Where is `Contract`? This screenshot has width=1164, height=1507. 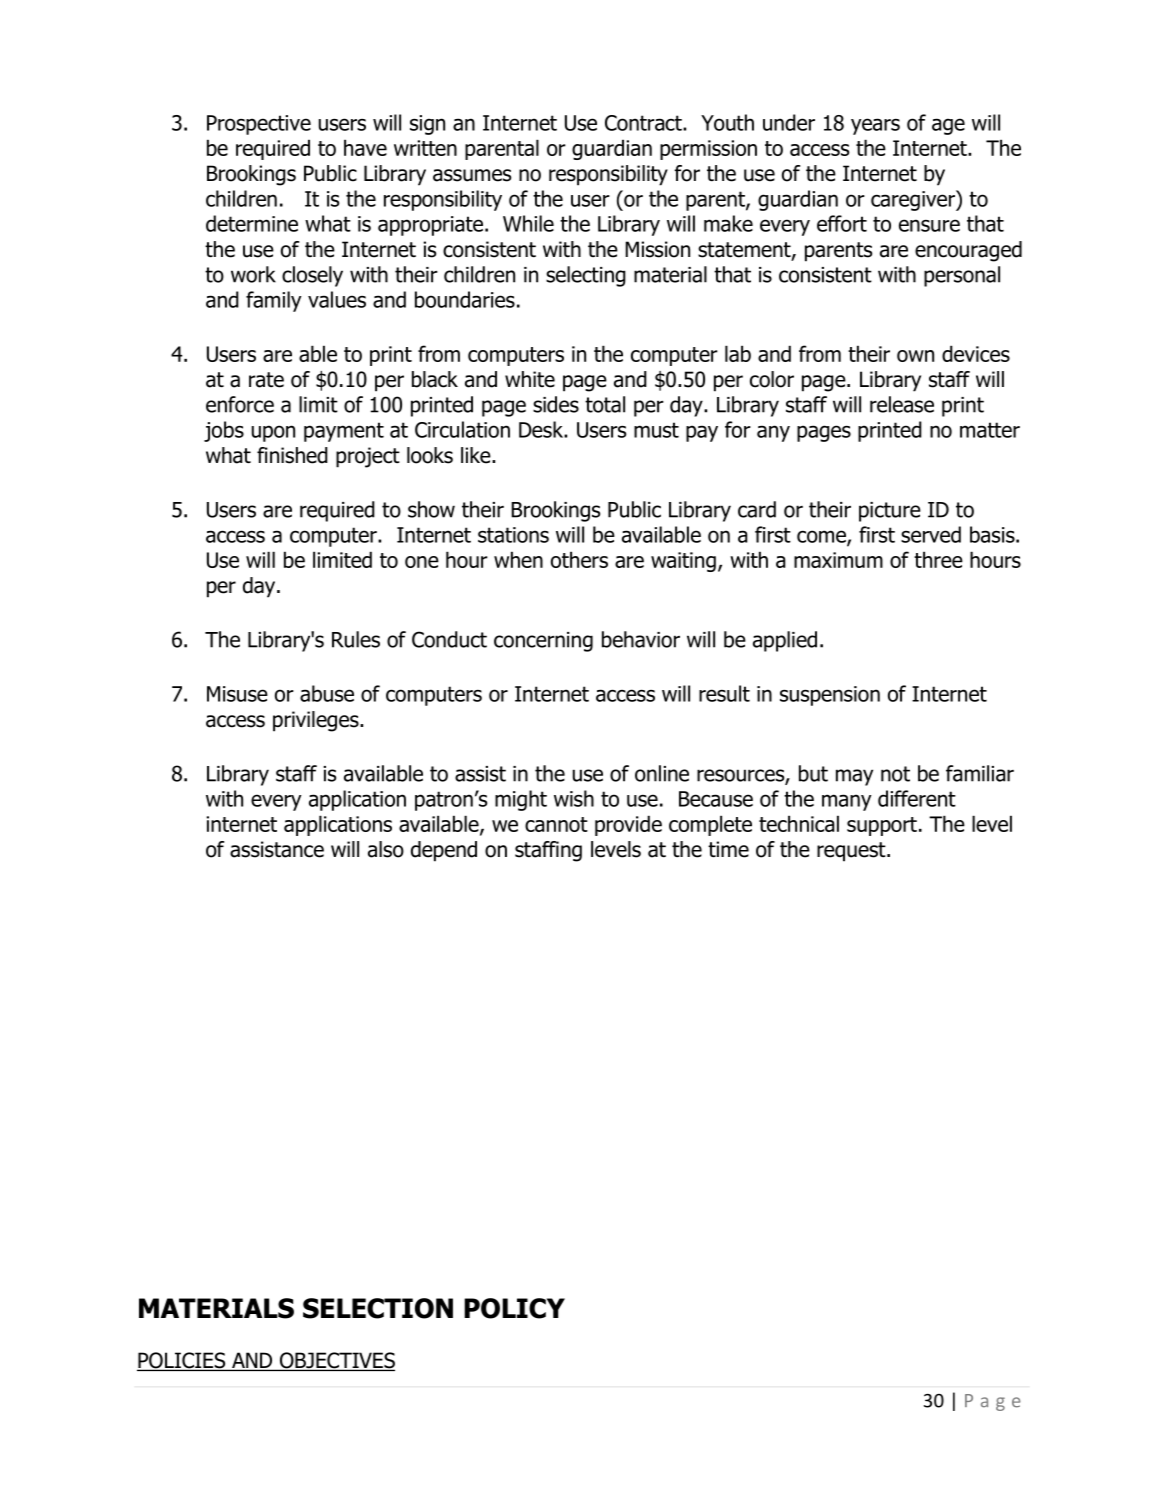 Contract is located at coordinates (644, 123).
